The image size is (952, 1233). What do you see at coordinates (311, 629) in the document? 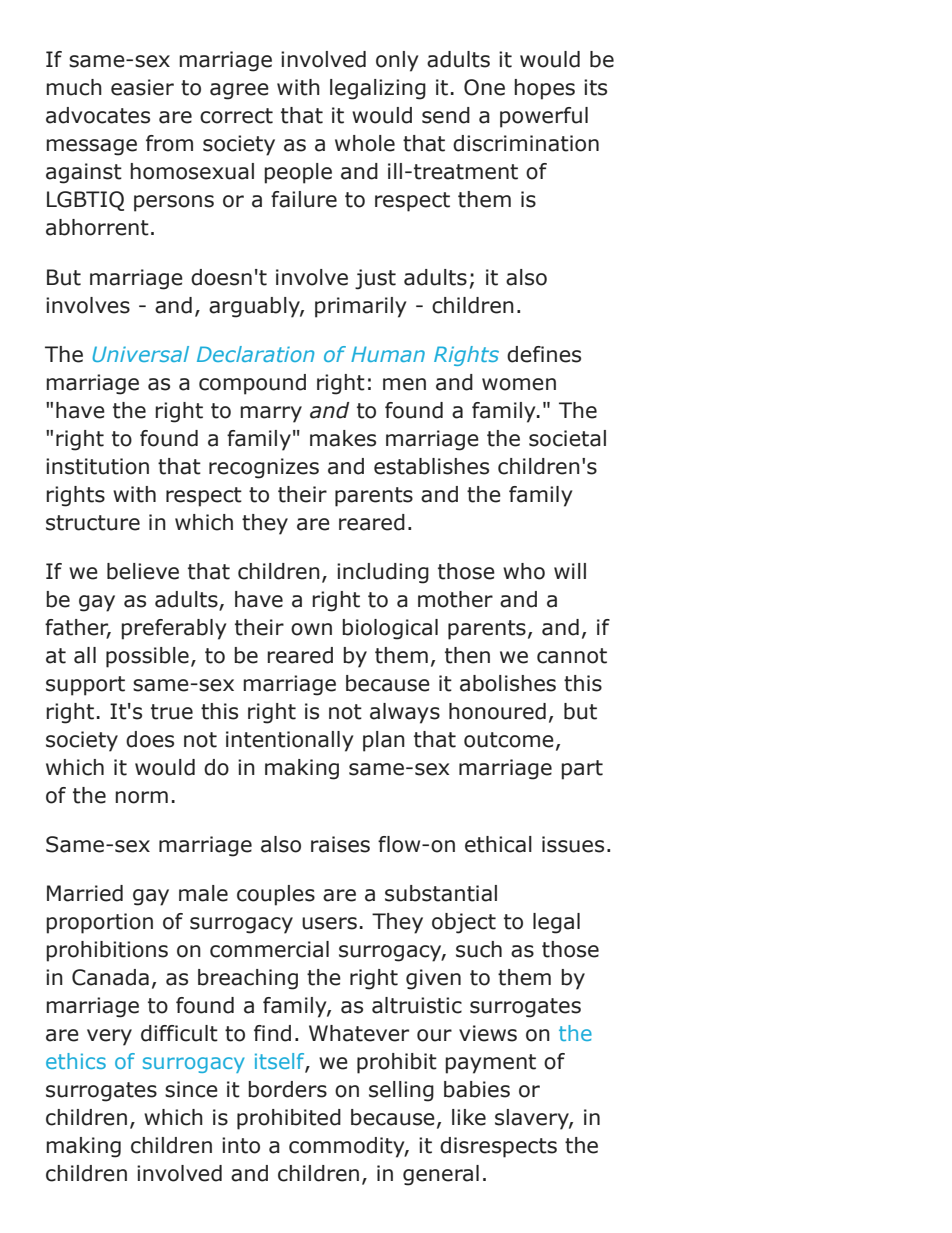
I see `own` at bounding box center [311, 629].
